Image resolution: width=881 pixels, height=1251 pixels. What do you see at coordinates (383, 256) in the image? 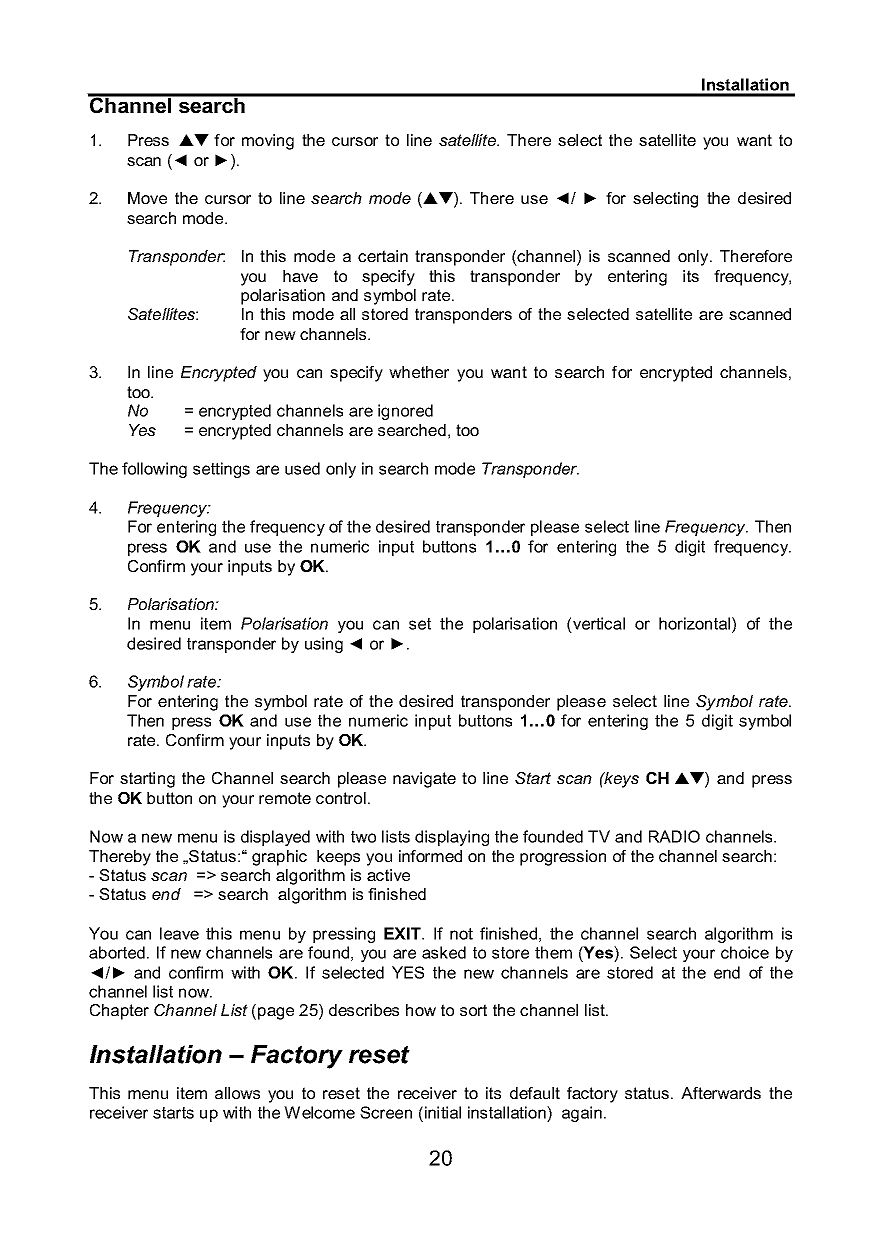
I see `certain` at bounding box center [383, 256].
